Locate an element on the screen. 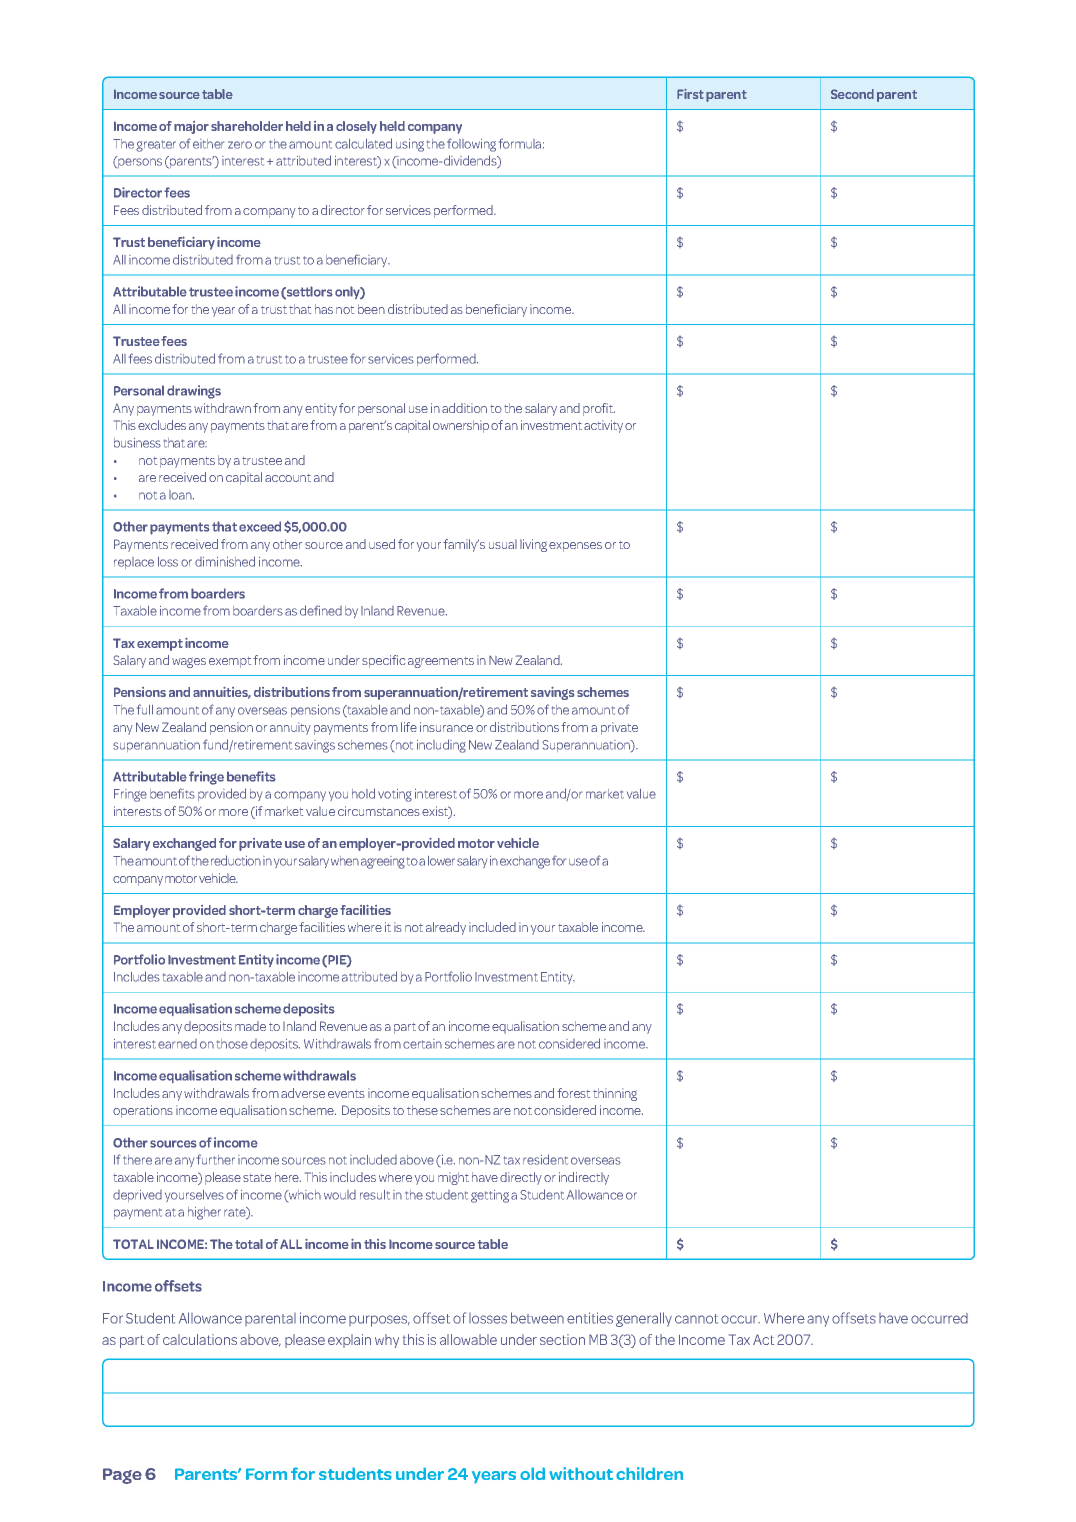 This screenshot has width=1076, height=1522. following is located at coordinates (471, 145).
